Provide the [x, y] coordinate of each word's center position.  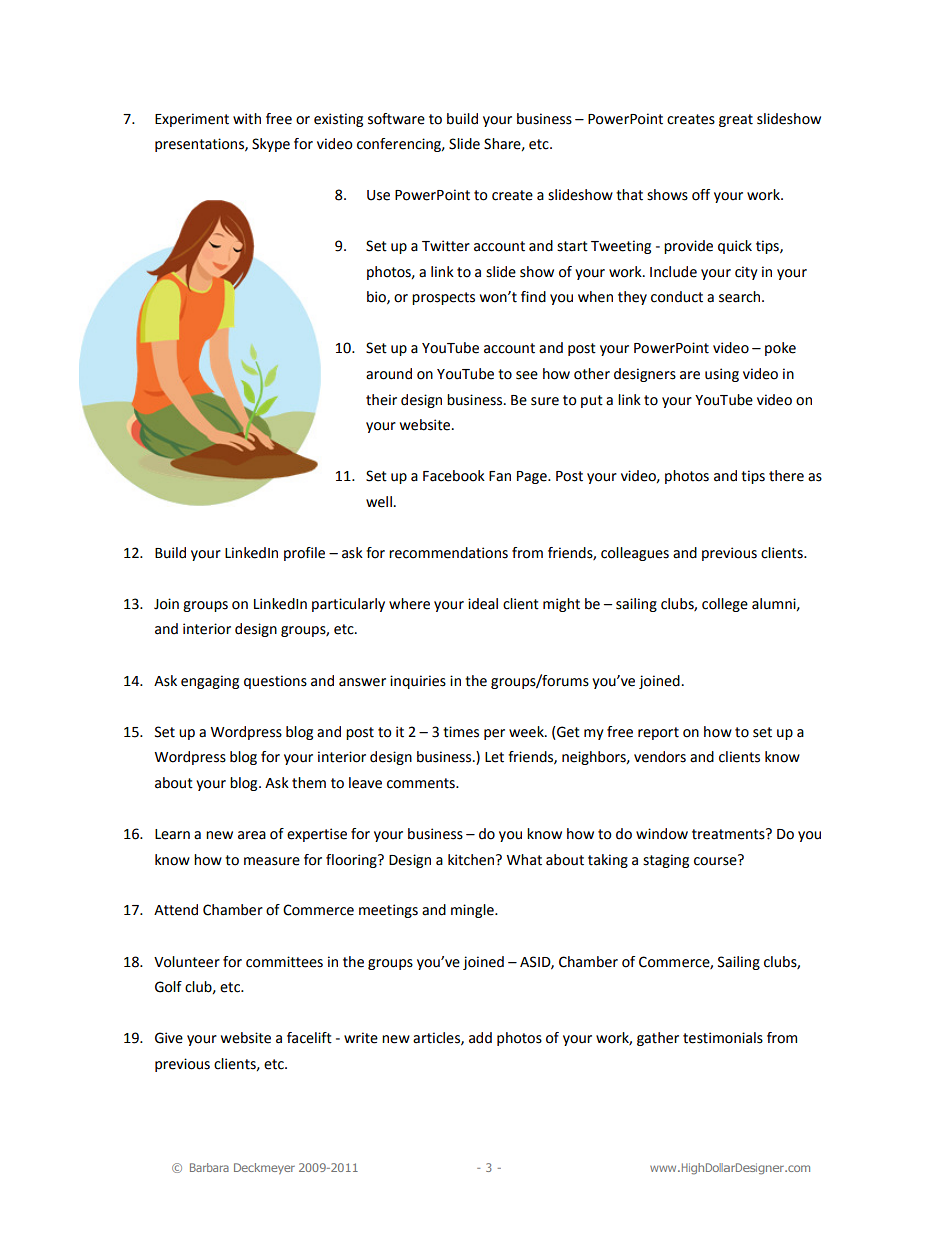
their [381, 400]
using [722, 375]
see [527, 375]
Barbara [209, 1167]
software [396, 119]
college [725, 605]
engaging [210, 682]
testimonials [723, 1038]
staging [666, 861]
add [480, 1038]
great [736, 120]
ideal [483, 604]
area [252, 835]
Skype [271, 145]
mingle [473, 911]
